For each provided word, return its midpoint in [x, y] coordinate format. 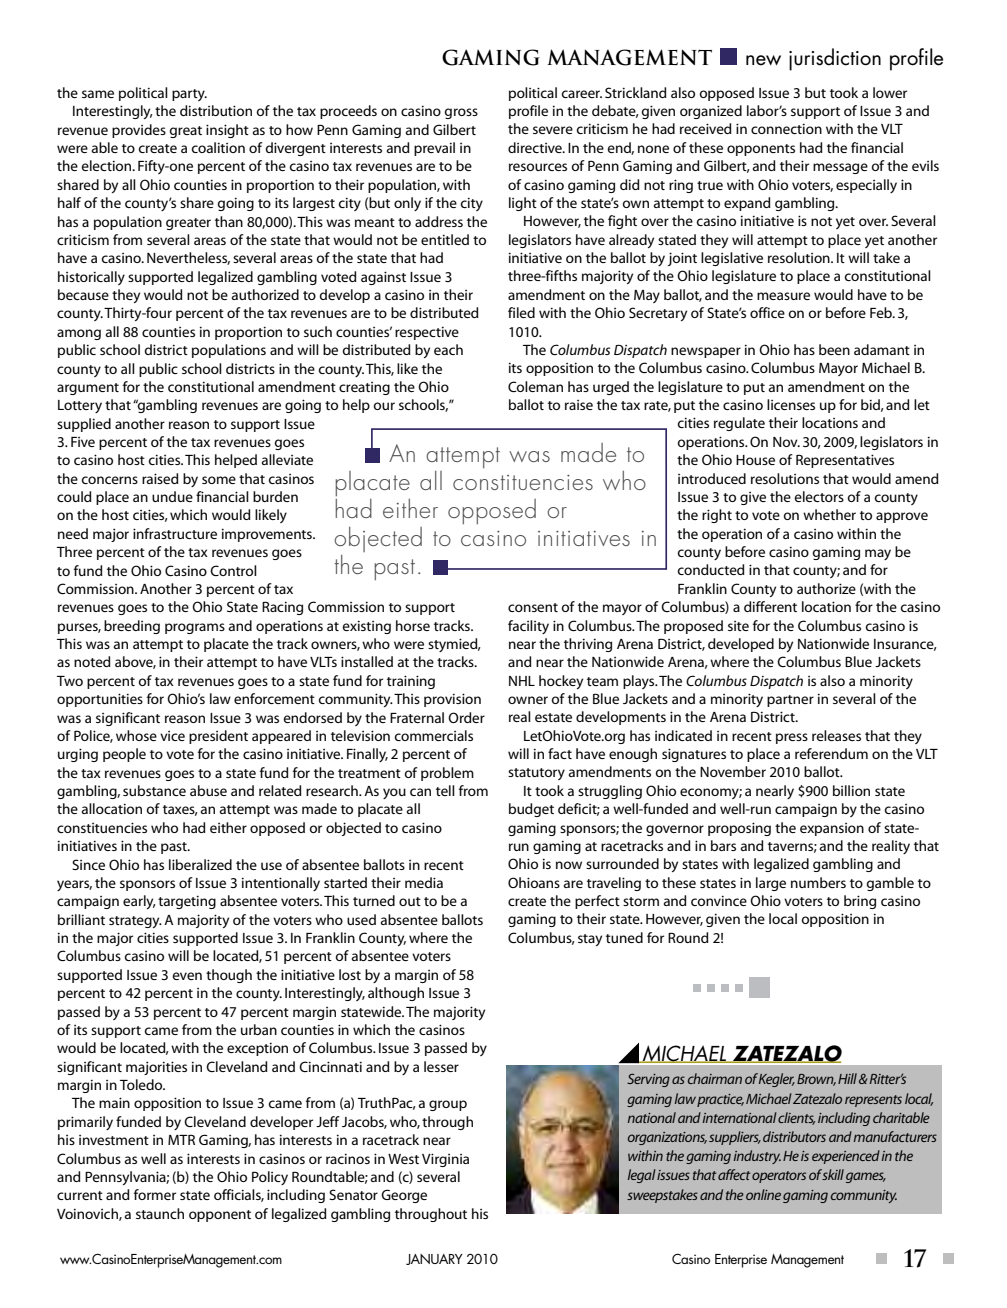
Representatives [845, 461]
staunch [160, 1213]
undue [172, 496]
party [189, 95]
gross [461, 113]
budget [531, 810]
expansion [832, 829]
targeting [187, 902]
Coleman [535, 386]
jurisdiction [835, 59]
